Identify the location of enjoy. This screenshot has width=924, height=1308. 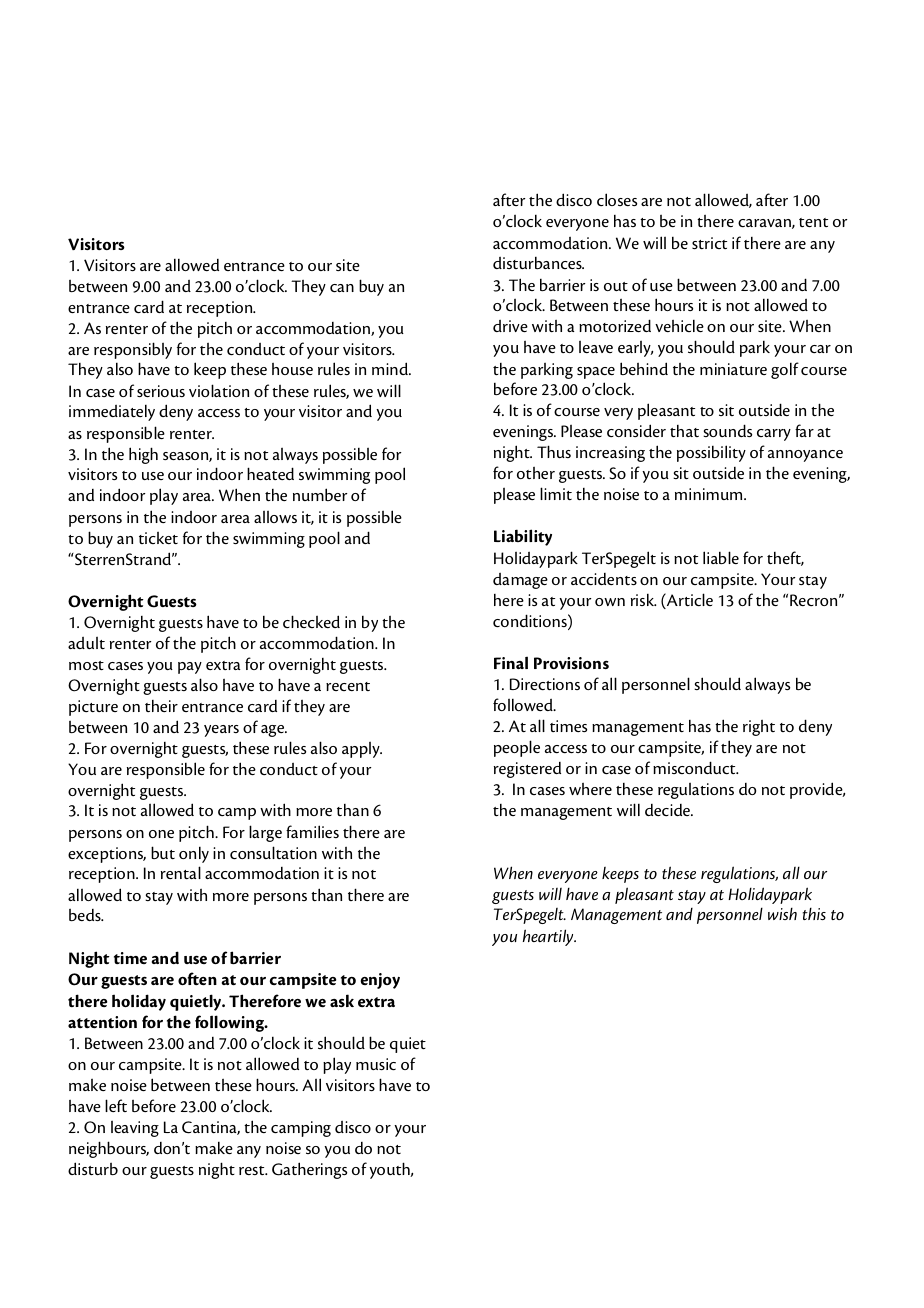
(380, 981).
